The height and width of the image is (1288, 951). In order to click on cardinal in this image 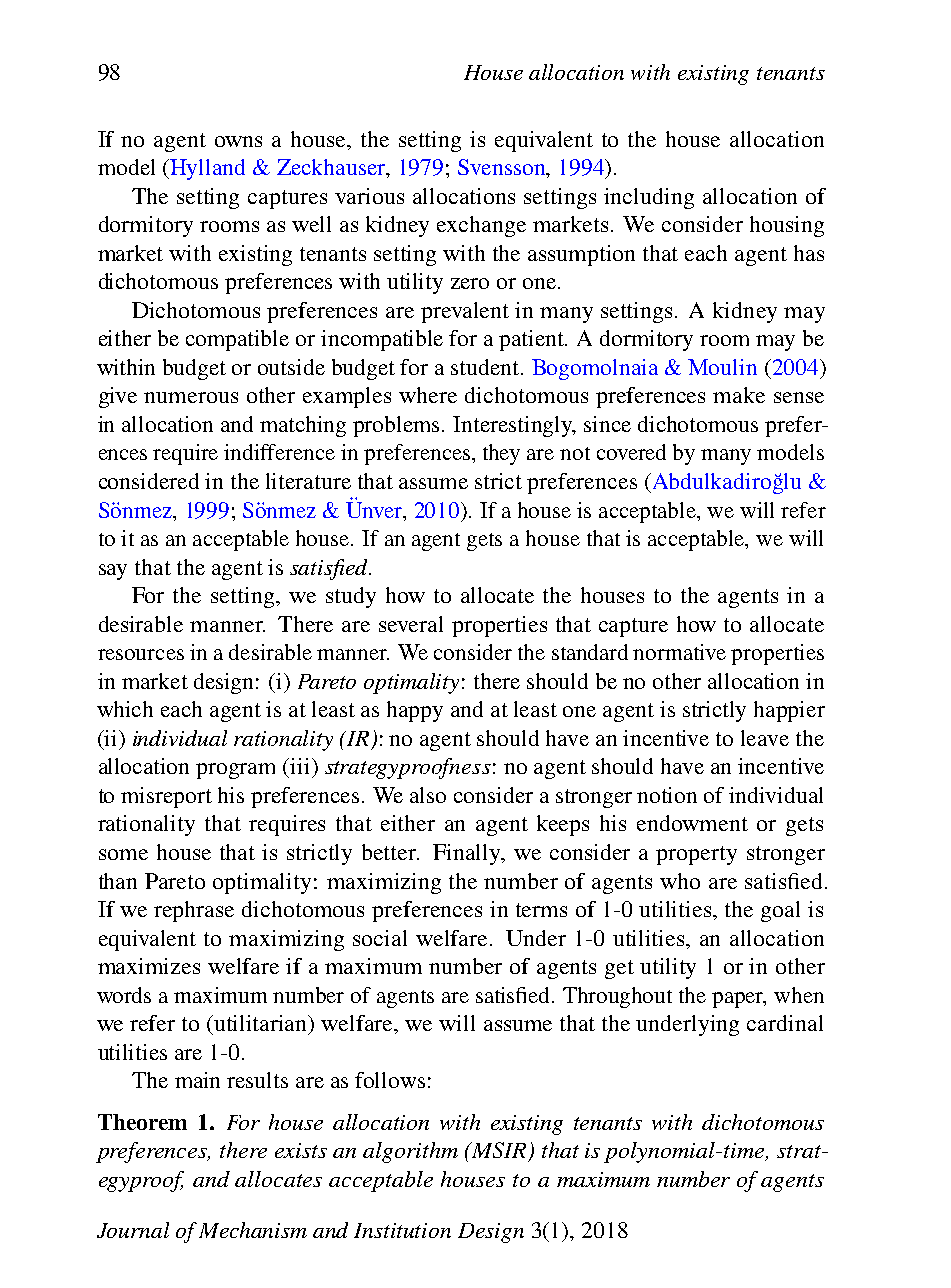, I will do `click(785, 1023)`.
